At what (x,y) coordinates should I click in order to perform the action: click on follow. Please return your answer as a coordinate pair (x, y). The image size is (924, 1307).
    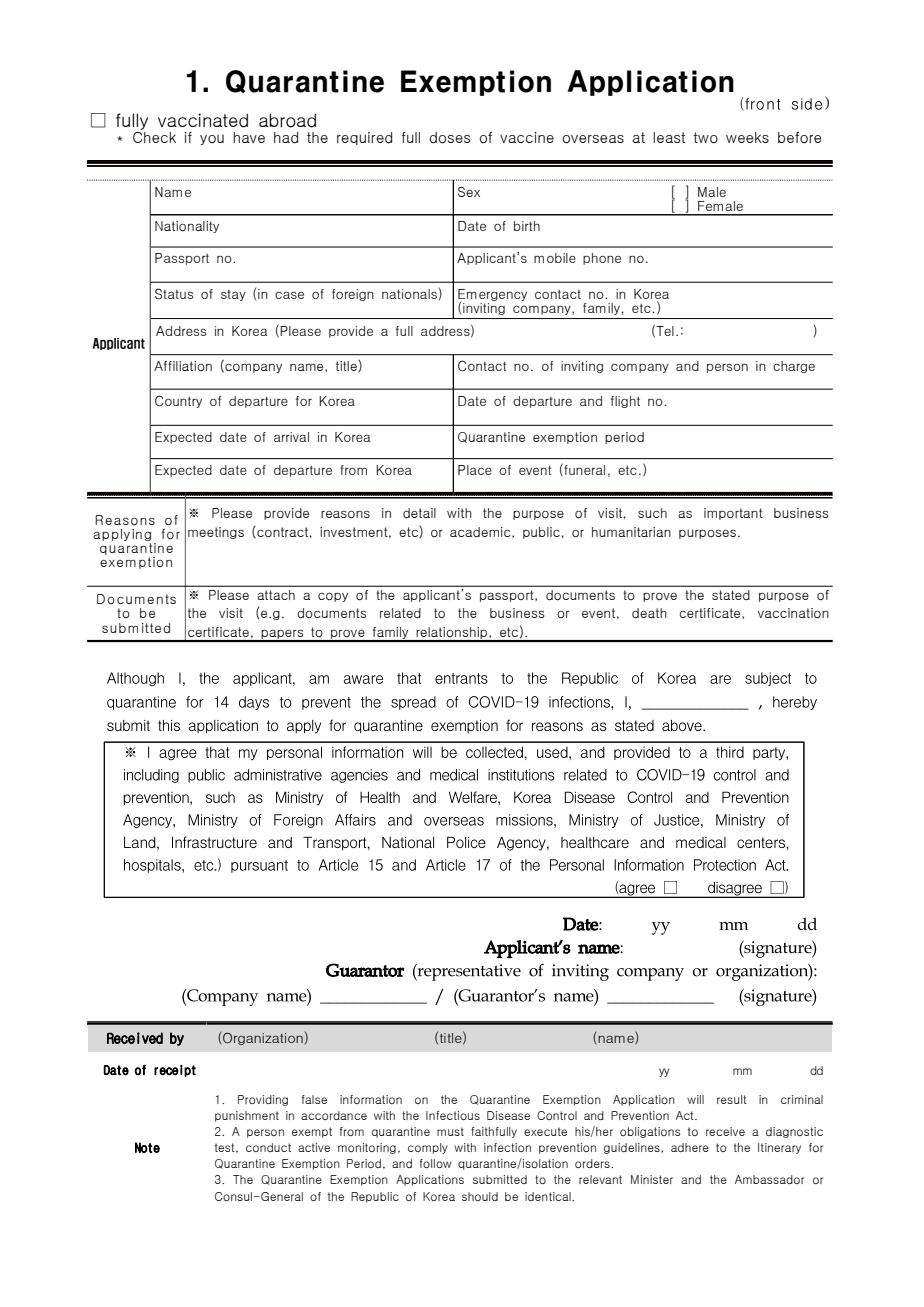
    Looking at the image, I should click on (436, 1163).
